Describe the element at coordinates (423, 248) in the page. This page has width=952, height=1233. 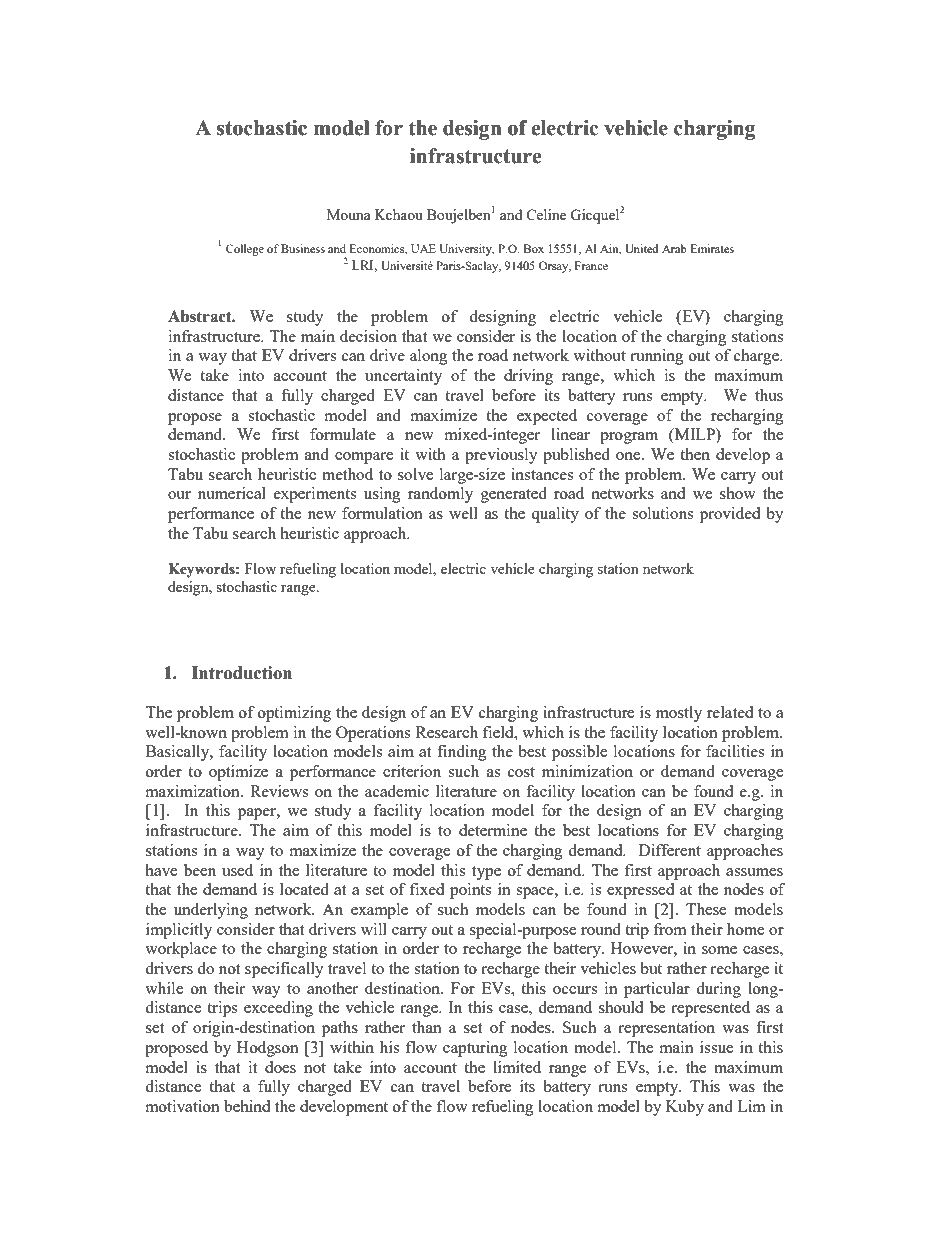
I see `UAE` at that location.
